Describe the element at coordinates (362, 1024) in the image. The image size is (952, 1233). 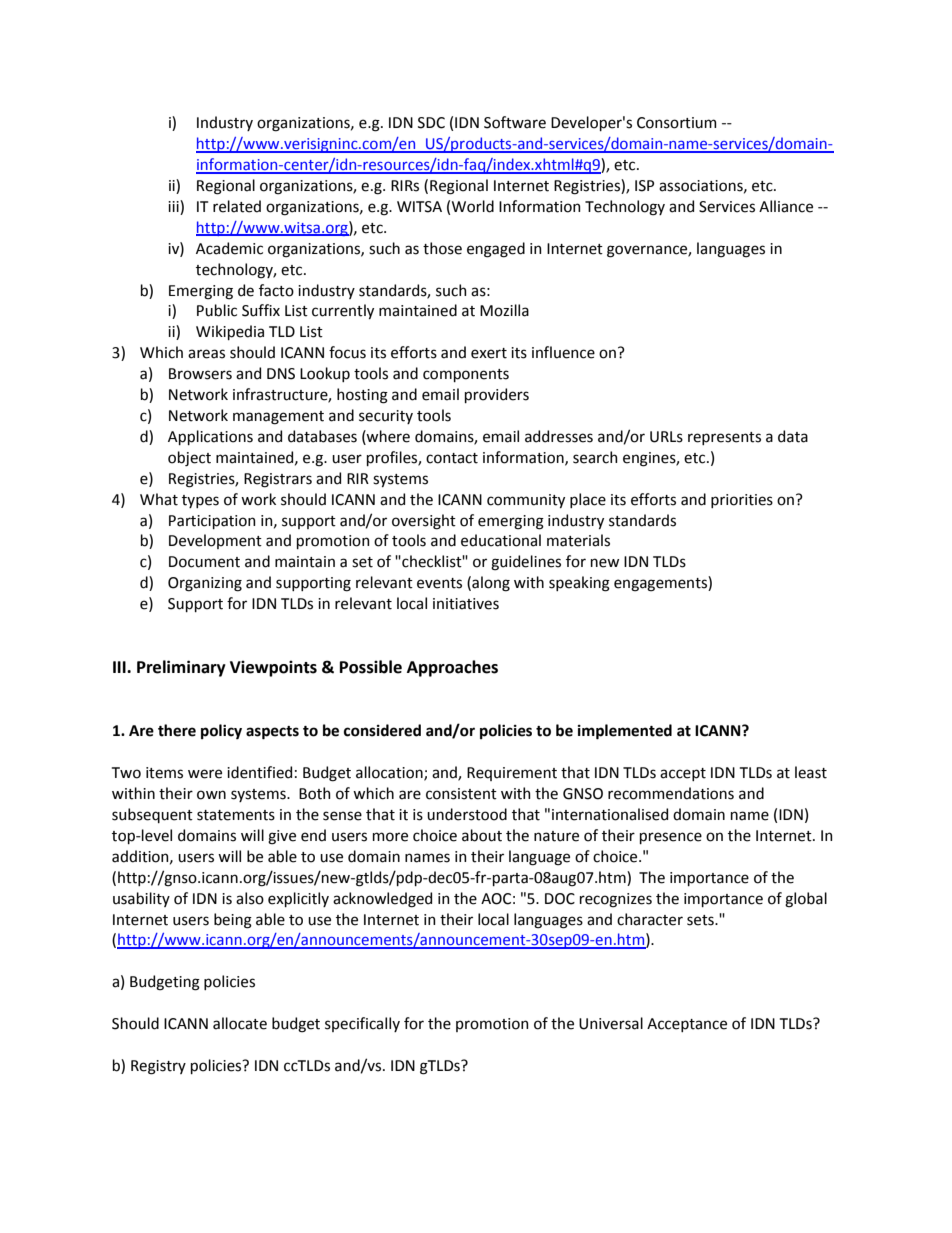
I see `specifically` at that location.
